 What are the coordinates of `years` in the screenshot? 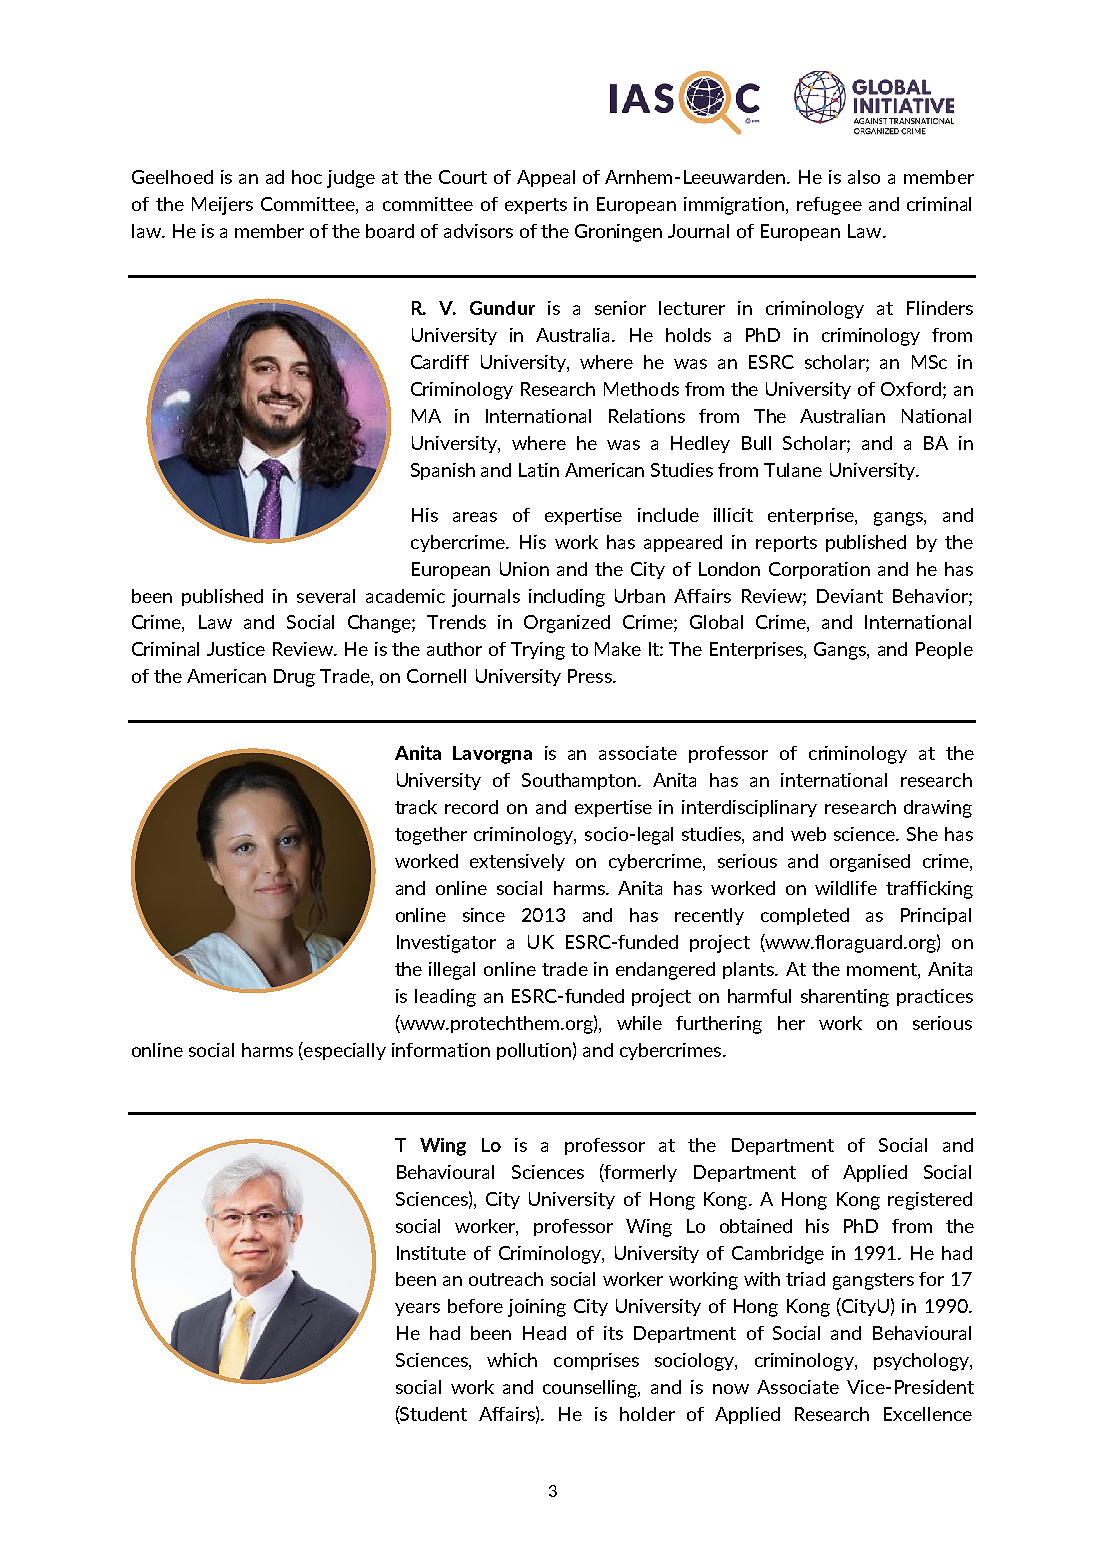 It's located at (417, 1309).
